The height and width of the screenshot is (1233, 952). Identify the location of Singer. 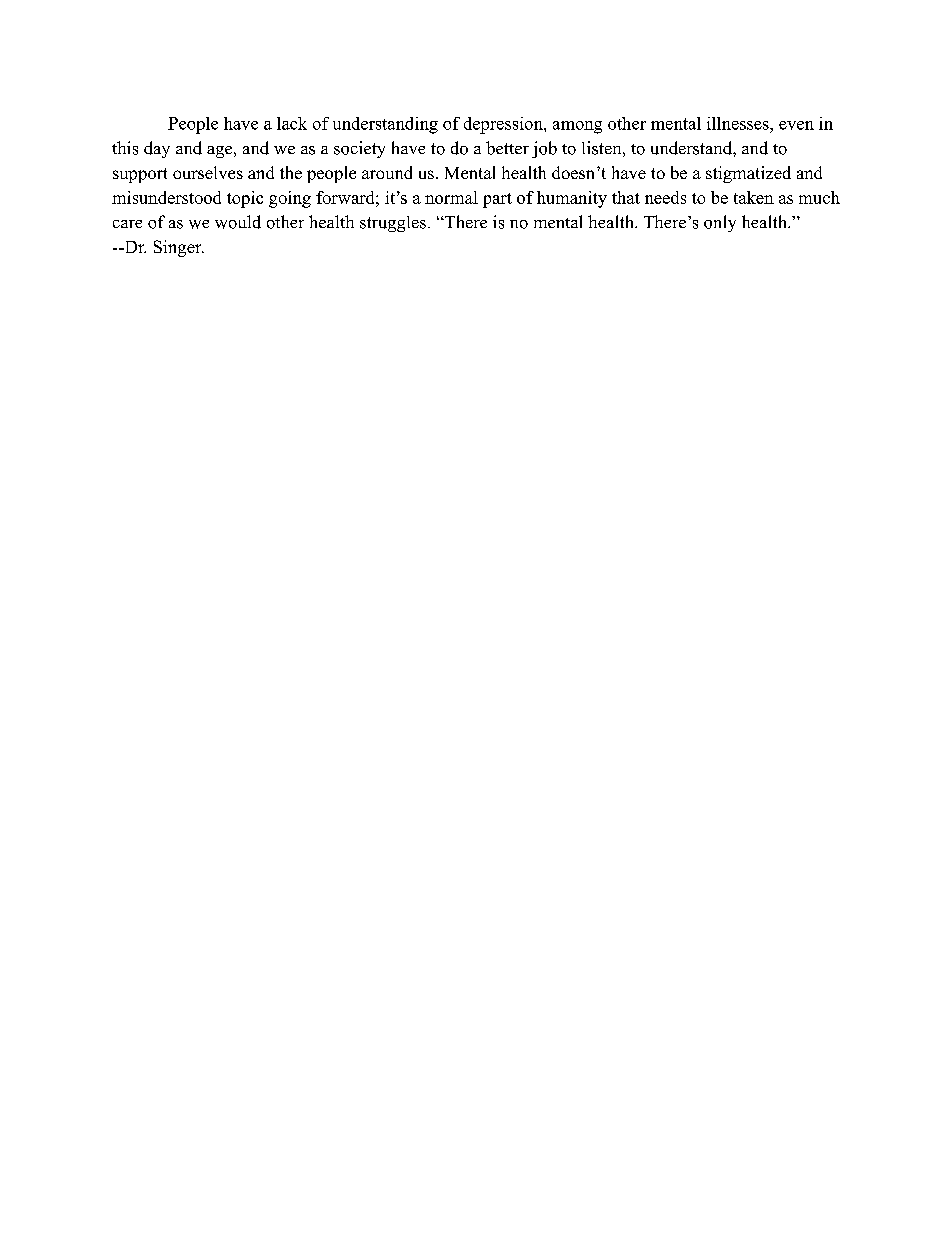
(179, 248).
